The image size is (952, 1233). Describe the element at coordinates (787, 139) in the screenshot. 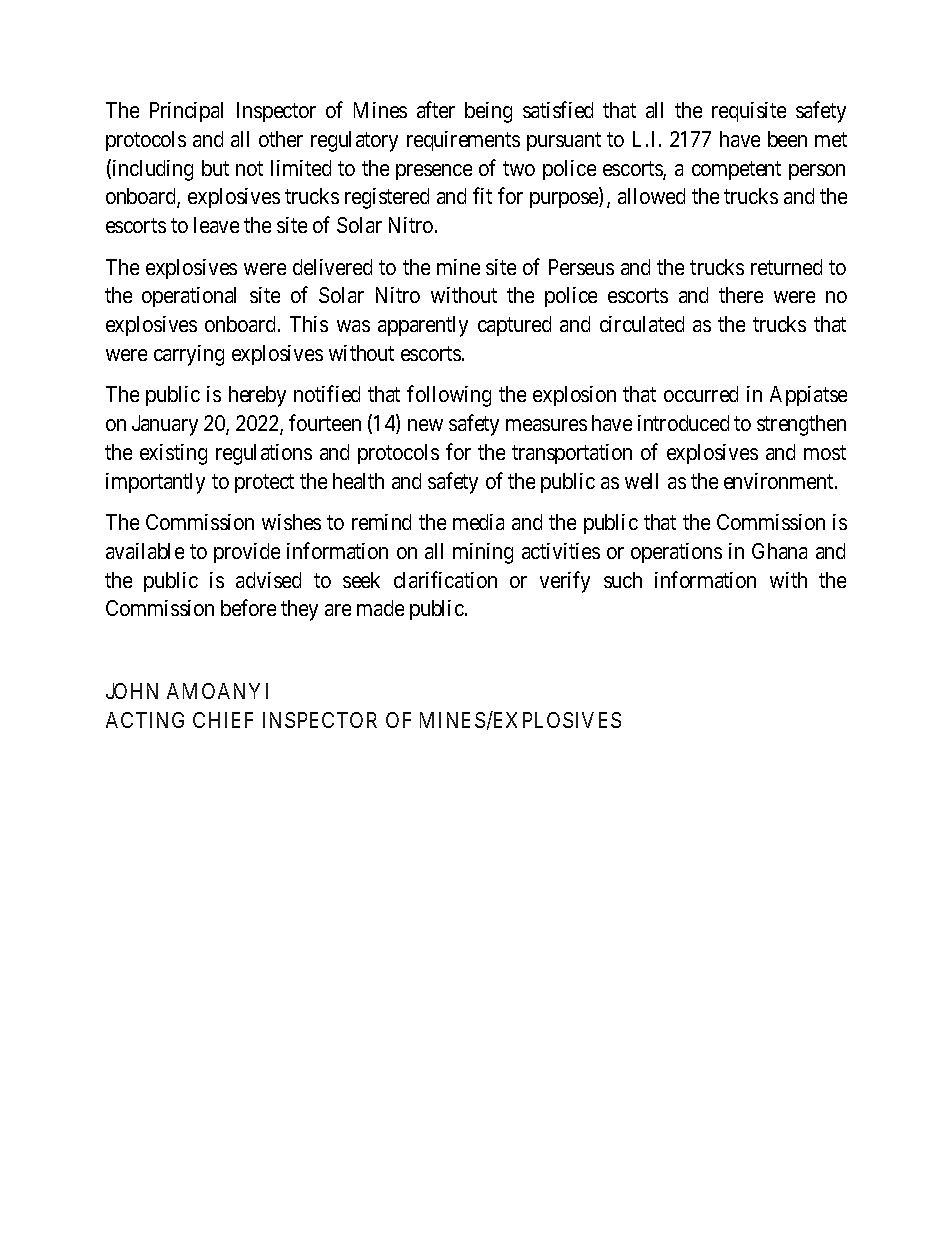

I see `been` at that location.
